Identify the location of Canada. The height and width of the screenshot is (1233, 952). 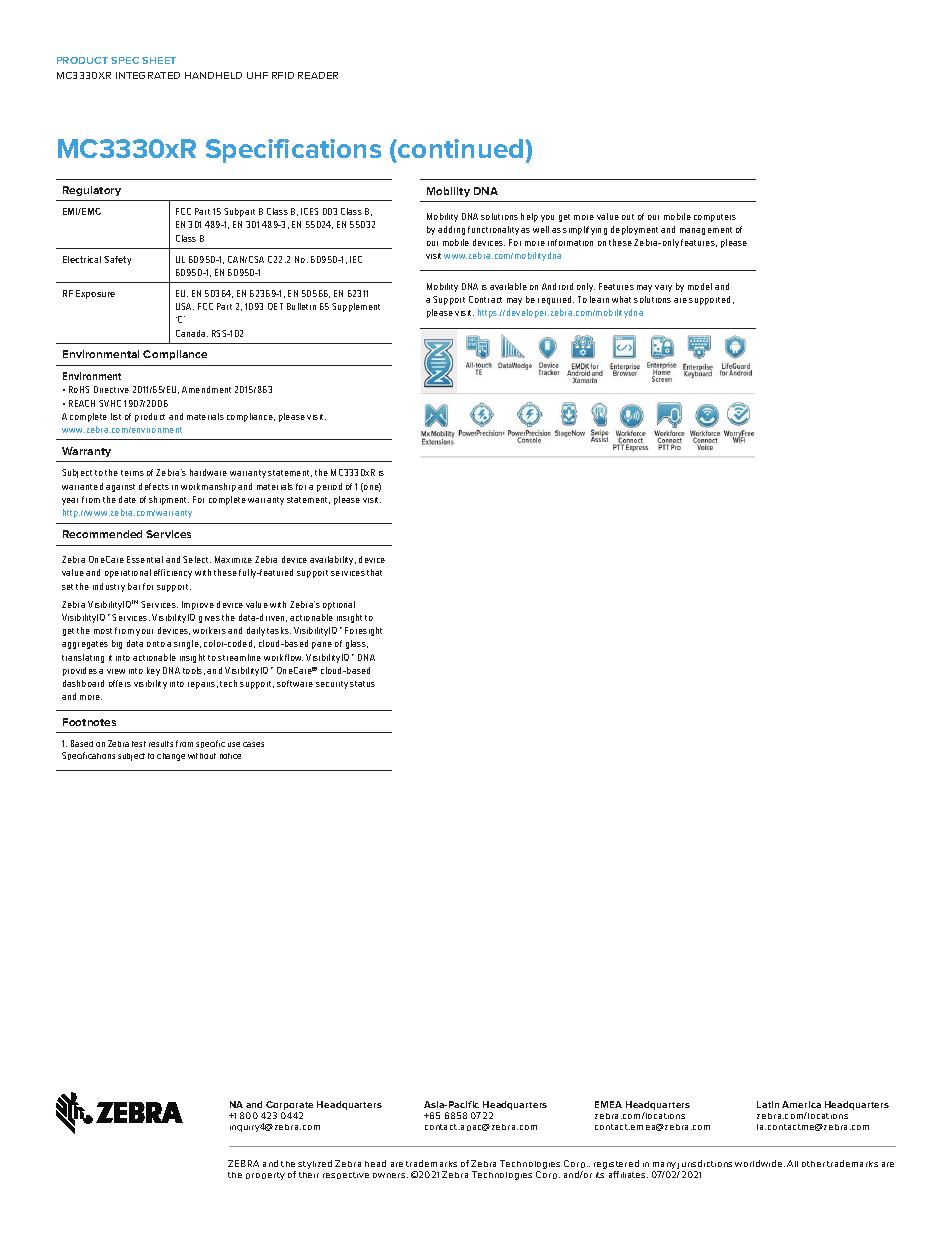
(192, 333).
